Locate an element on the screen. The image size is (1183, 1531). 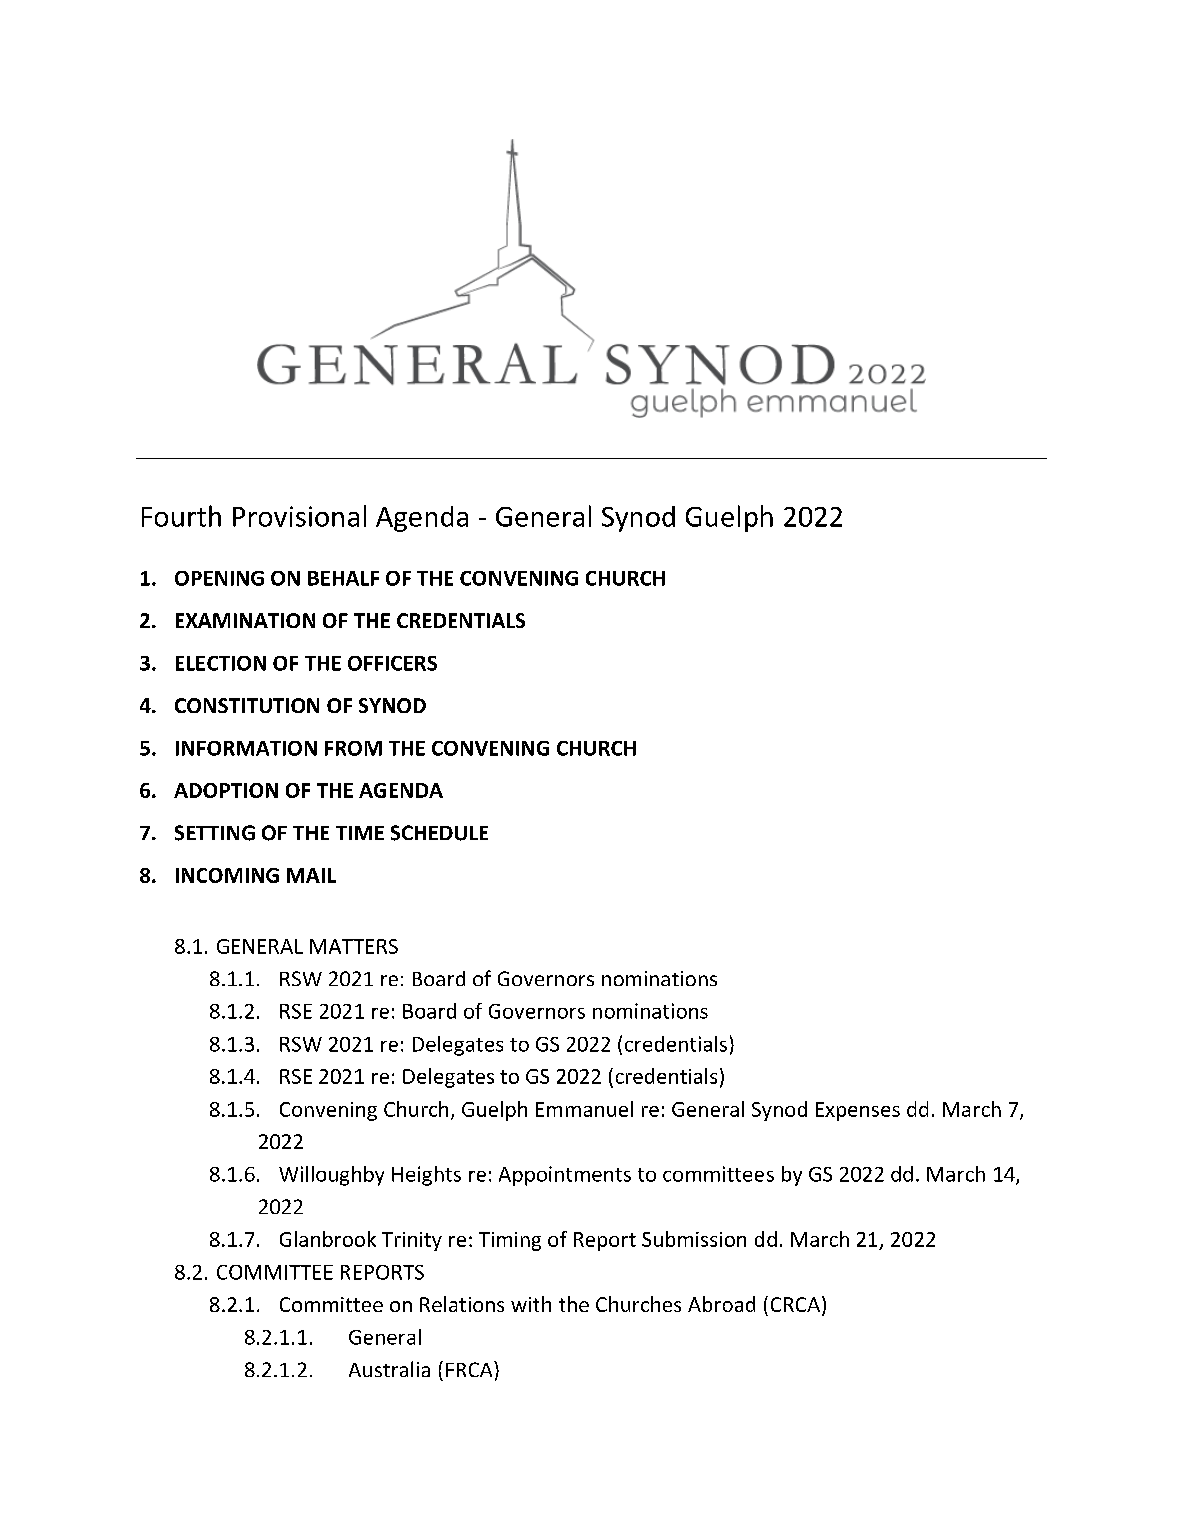
OFFICERS is located at coordinates (392, 663).
